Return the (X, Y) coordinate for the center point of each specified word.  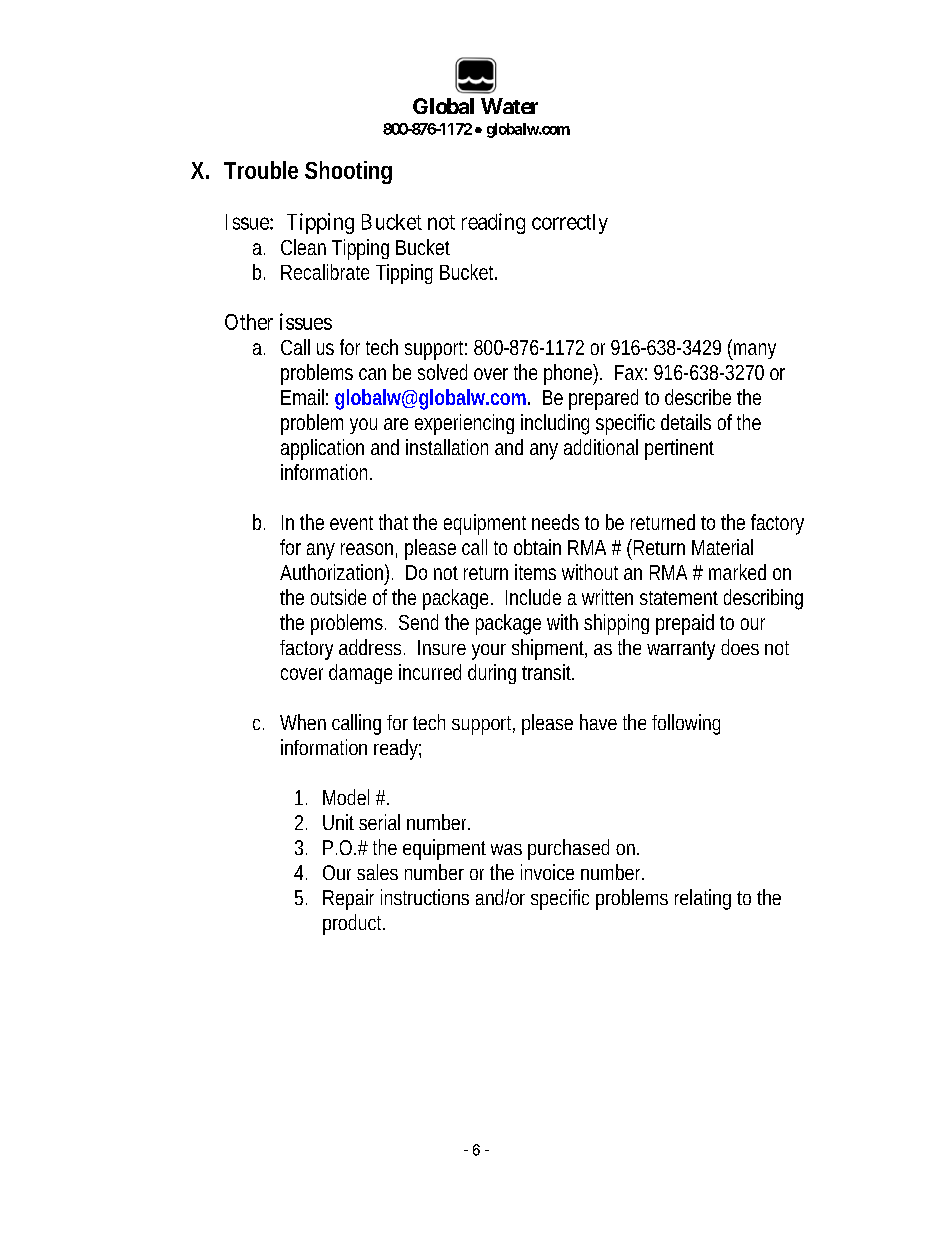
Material (722, 547)
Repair (348, 899)
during (492, 674)
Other (249, 322)
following (686, 724)
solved (442, 372)
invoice (547, 872)
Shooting (348, 172)
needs (555, 522)
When (303, 722)
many (754, 351)
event (351, 523)
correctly (570, 224)
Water (509, 106)
